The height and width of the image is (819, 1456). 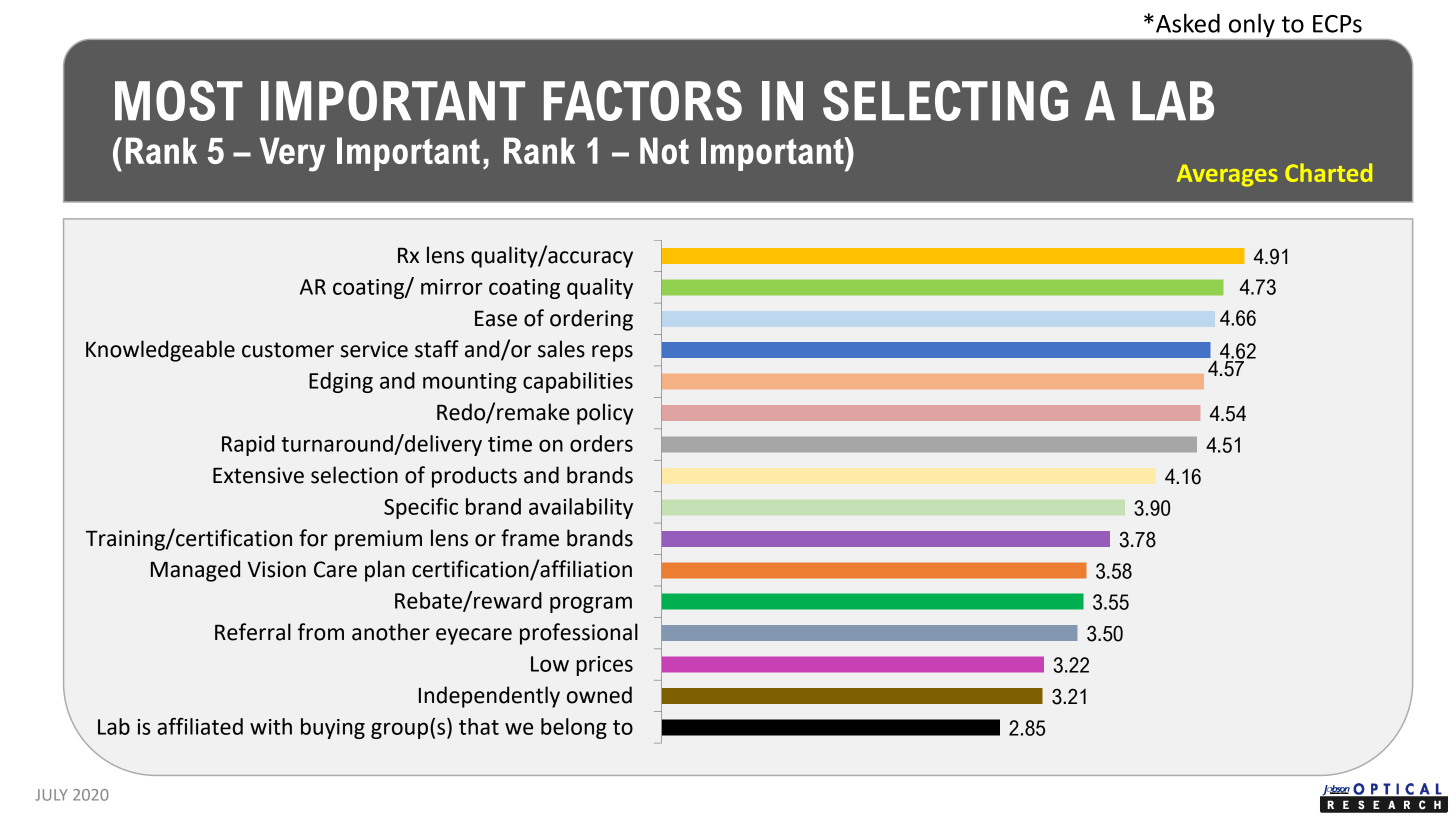 What do you see at coordinates (643, 100) in the image?
I see `FACTORS` at bounding box center [643, 100].
